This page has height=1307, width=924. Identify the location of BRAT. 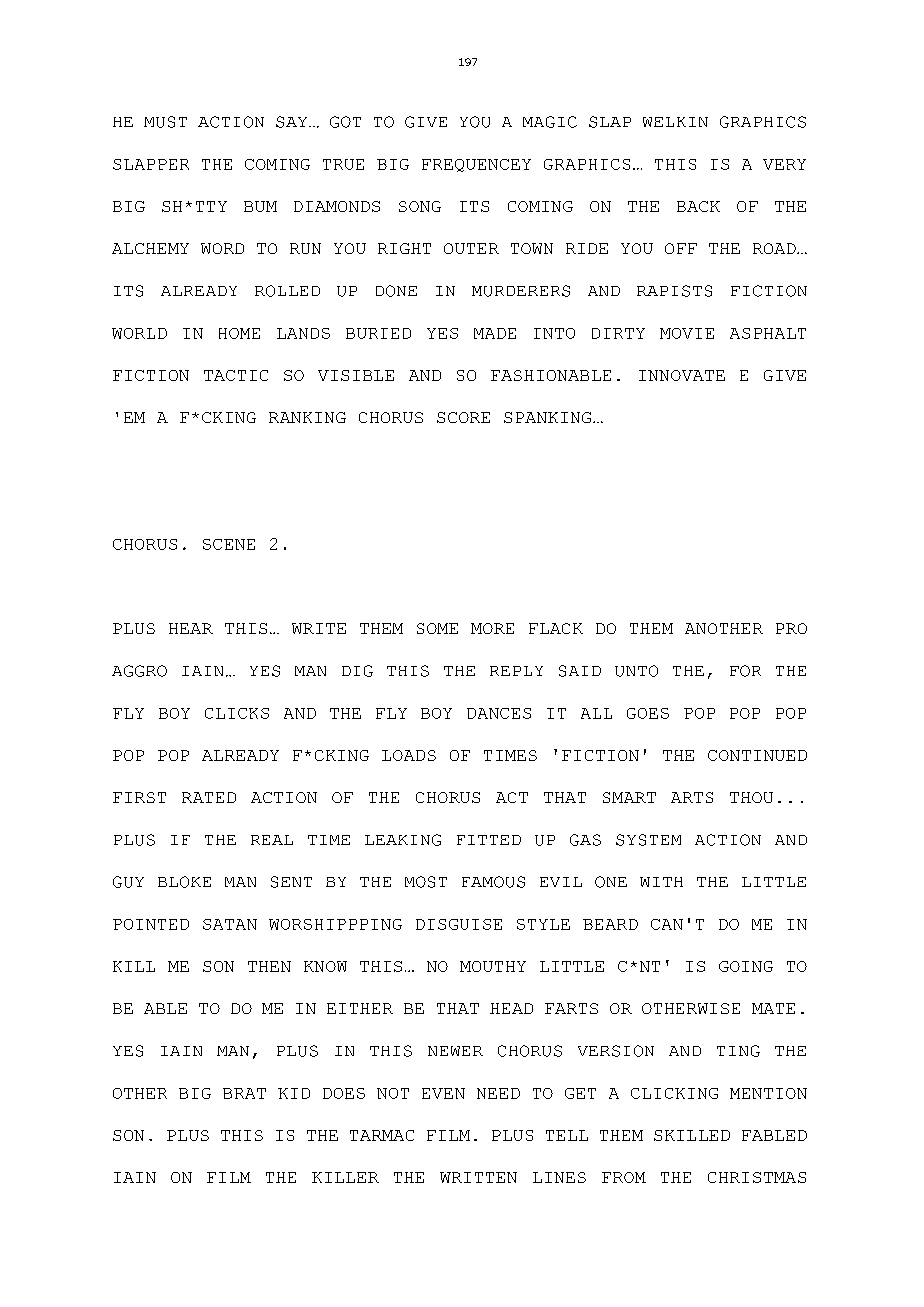
(244, 1093).
